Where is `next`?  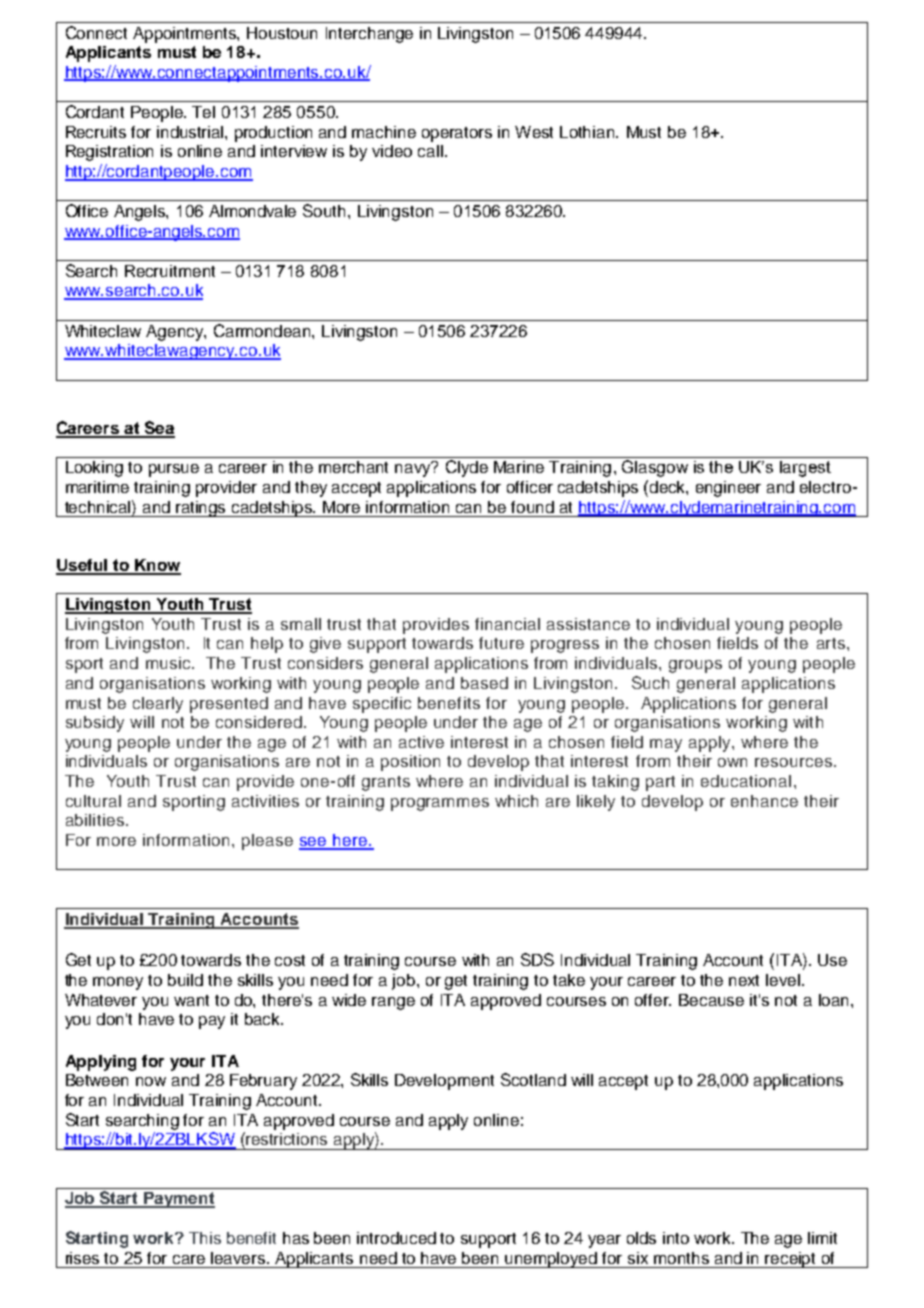 next is located at coordinates (744, 980).
